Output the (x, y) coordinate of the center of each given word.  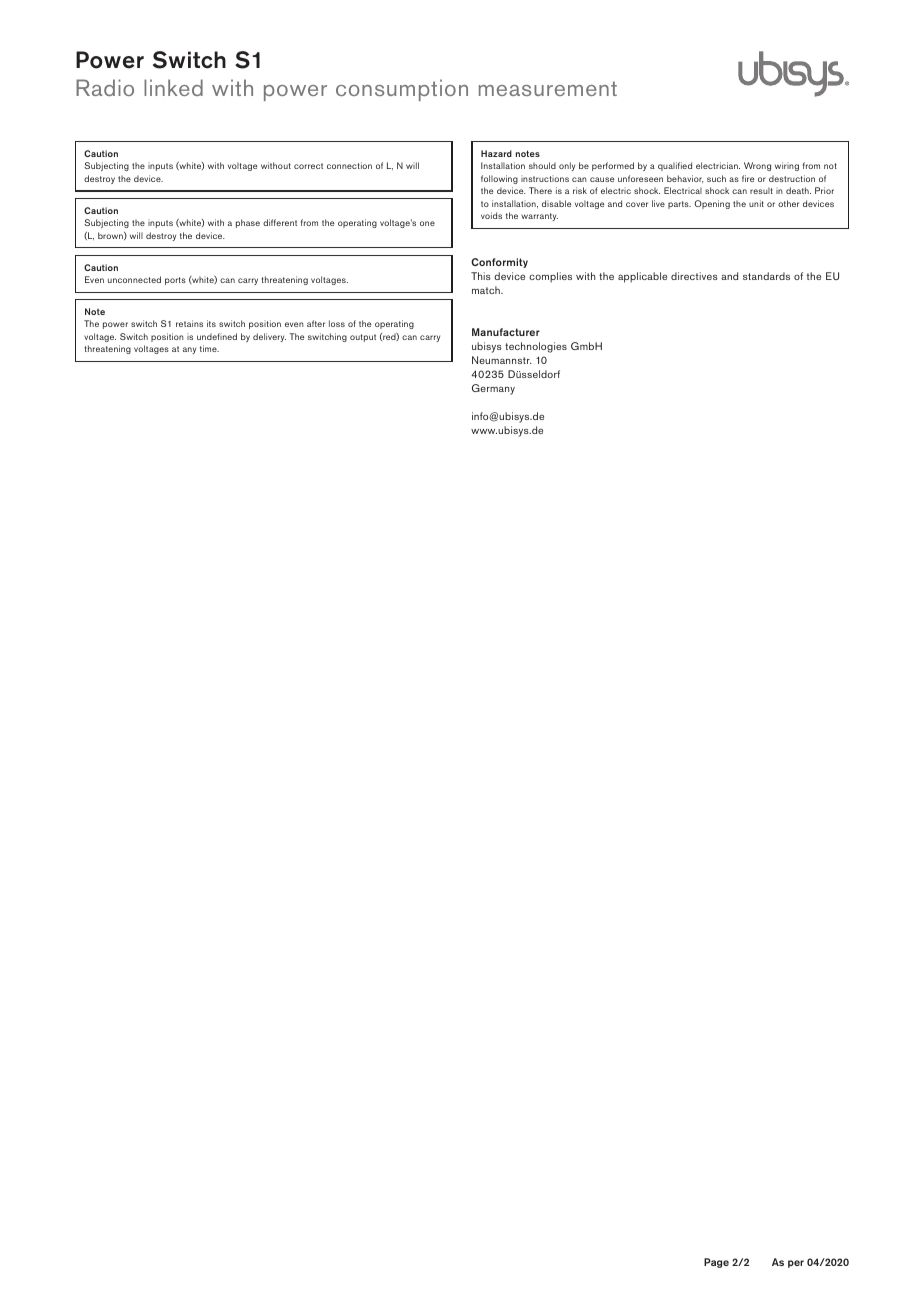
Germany (493, 389)
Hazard (496, 153)
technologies (536, 347)
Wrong (757, 166)
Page (716, 1263)
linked (173, 87)
